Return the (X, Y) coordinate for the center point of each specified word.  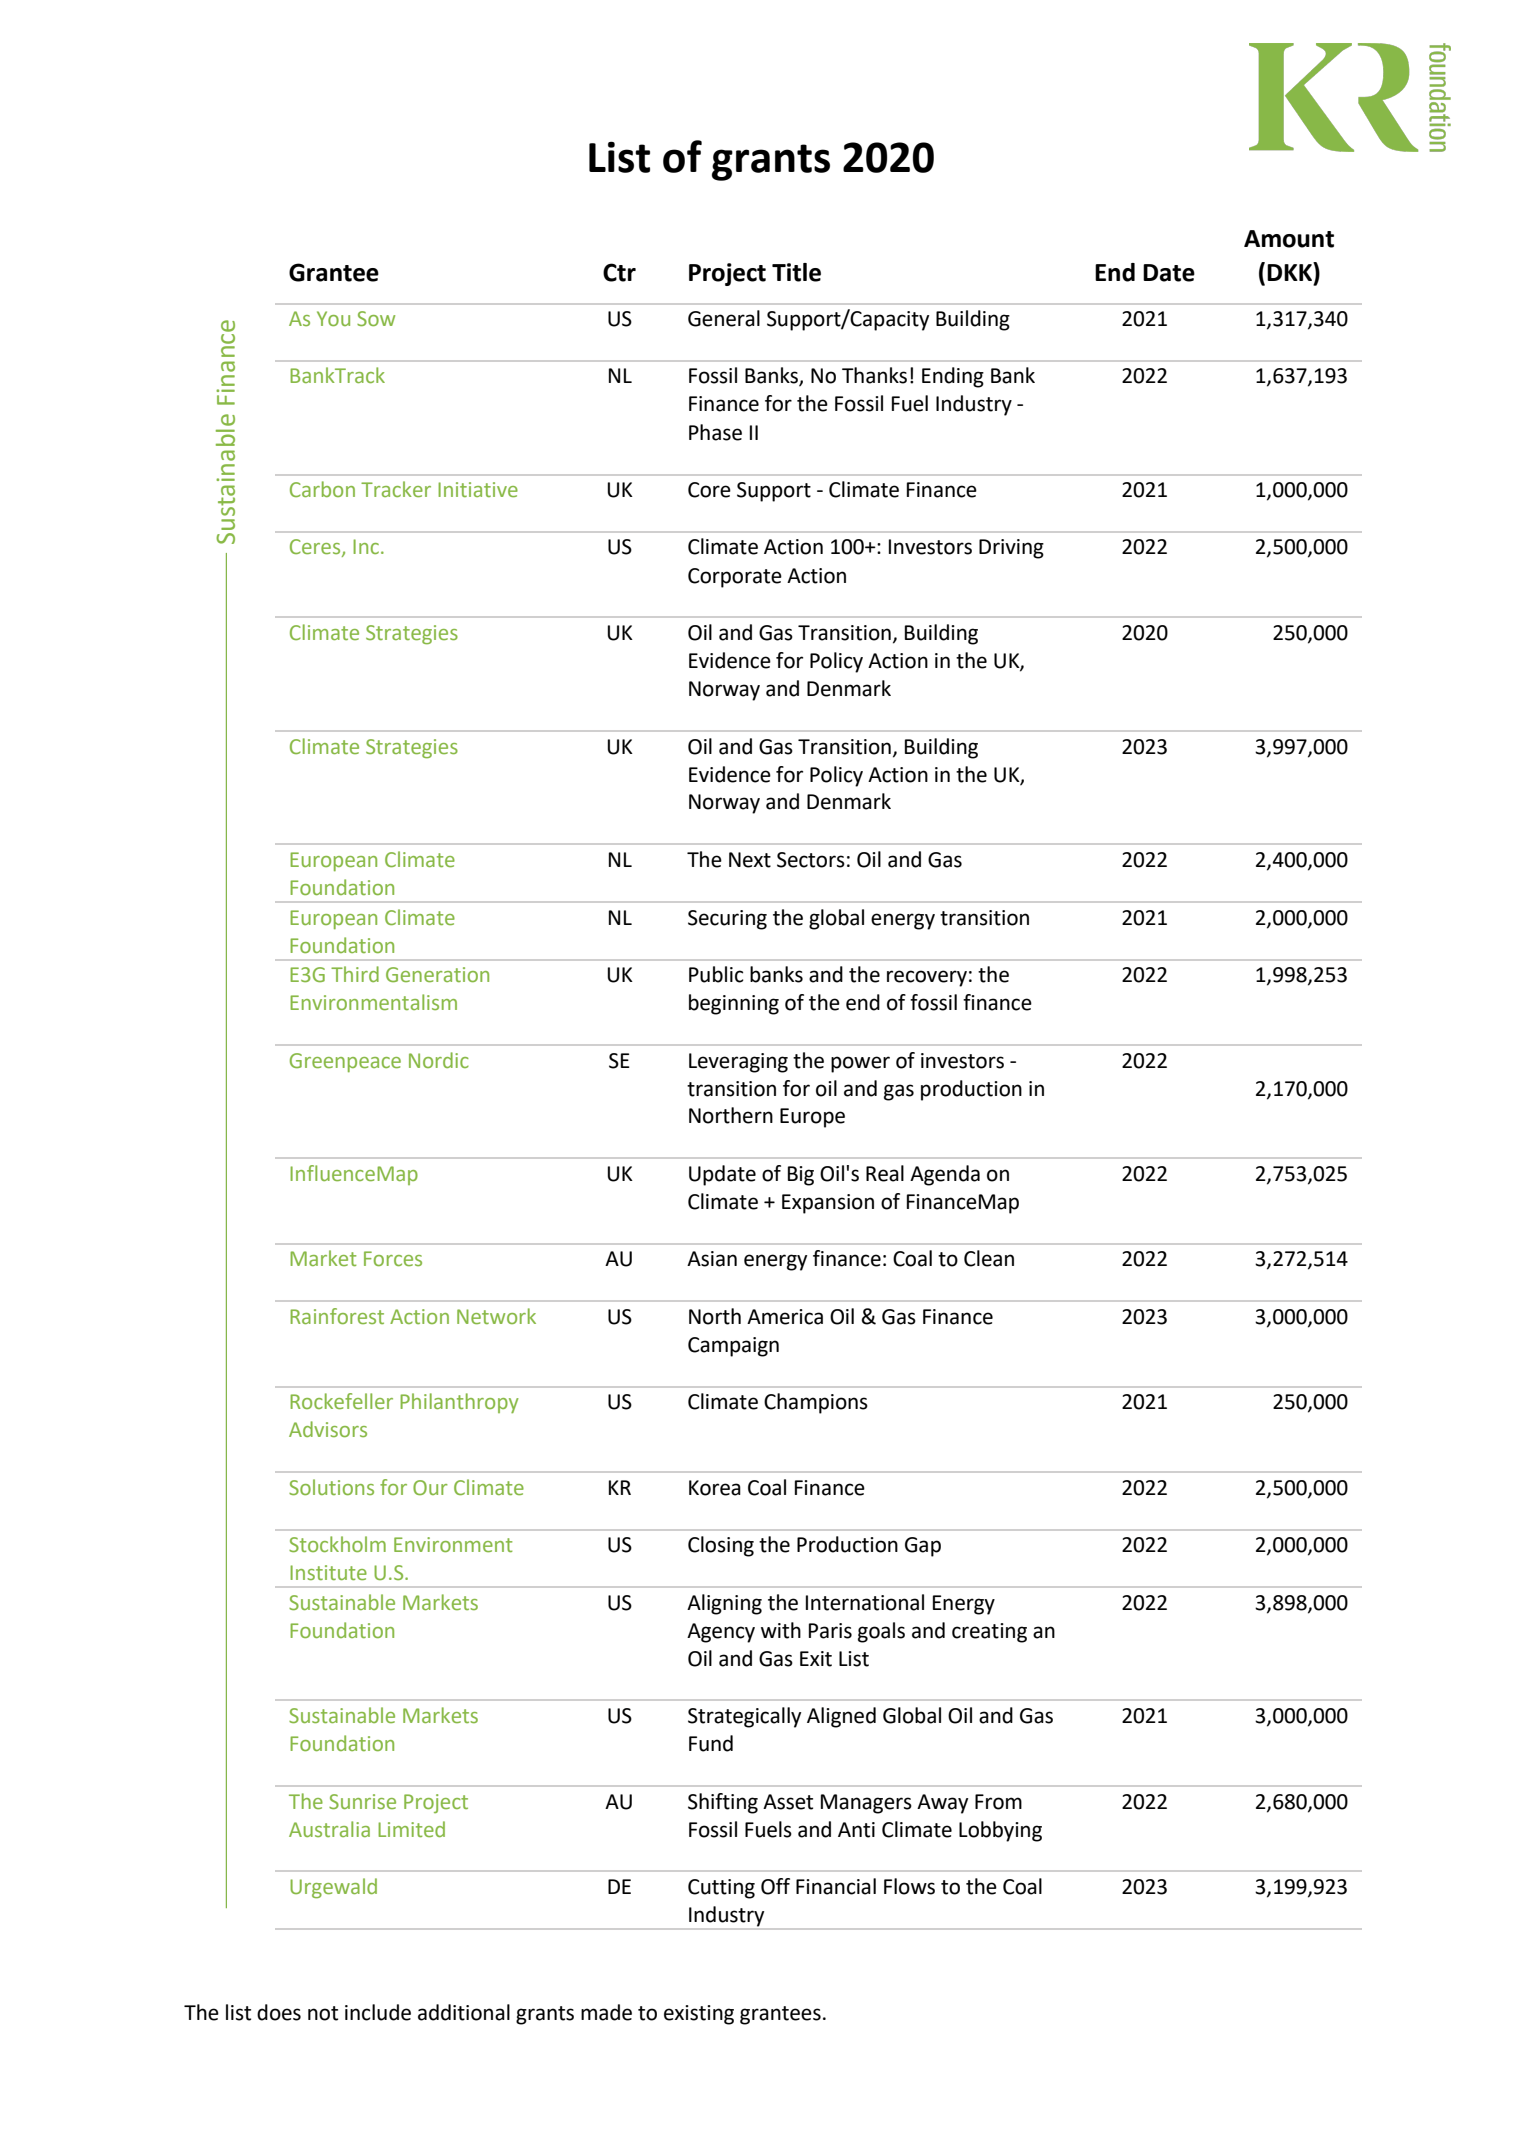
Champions (816, 1403)
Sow (376, 318)
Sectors (811, 860)
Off (775, 1886)
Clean (989, 1258)
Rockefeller (341, 1401)
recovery (927, 978)
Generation (437, 974)
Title (796, 272)
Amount (1289, 239)
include (378, 2012)
